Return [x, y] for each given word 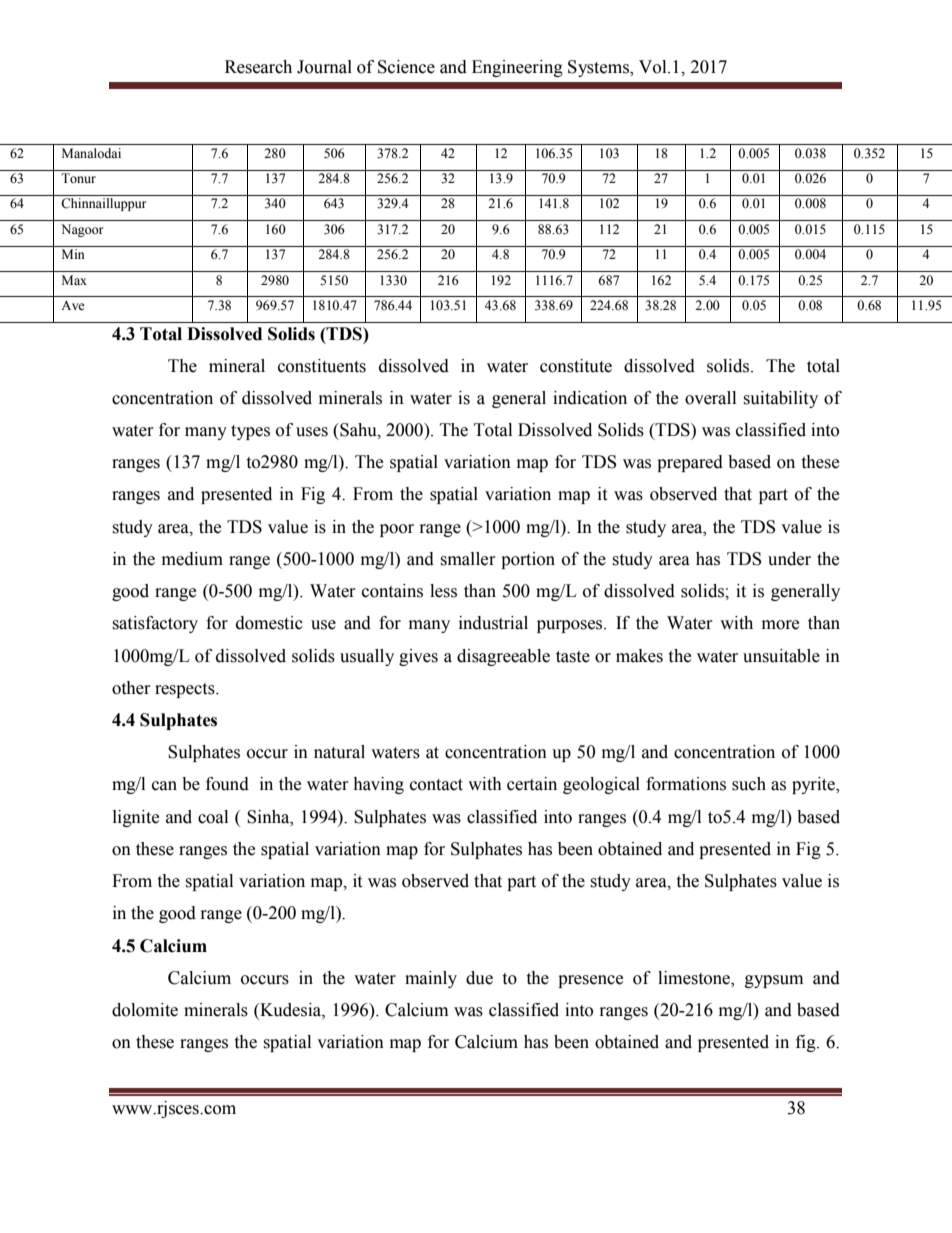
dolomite [145, 1010]
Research [258, 67]
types [250, 432]
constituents [322, 366]
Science [406, 67]
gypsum [774, 981]
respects [186, 690]
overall [710, 398]
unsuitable [781, 656]
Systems [599, 68]
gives [418, 657]
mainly [431, 979]
